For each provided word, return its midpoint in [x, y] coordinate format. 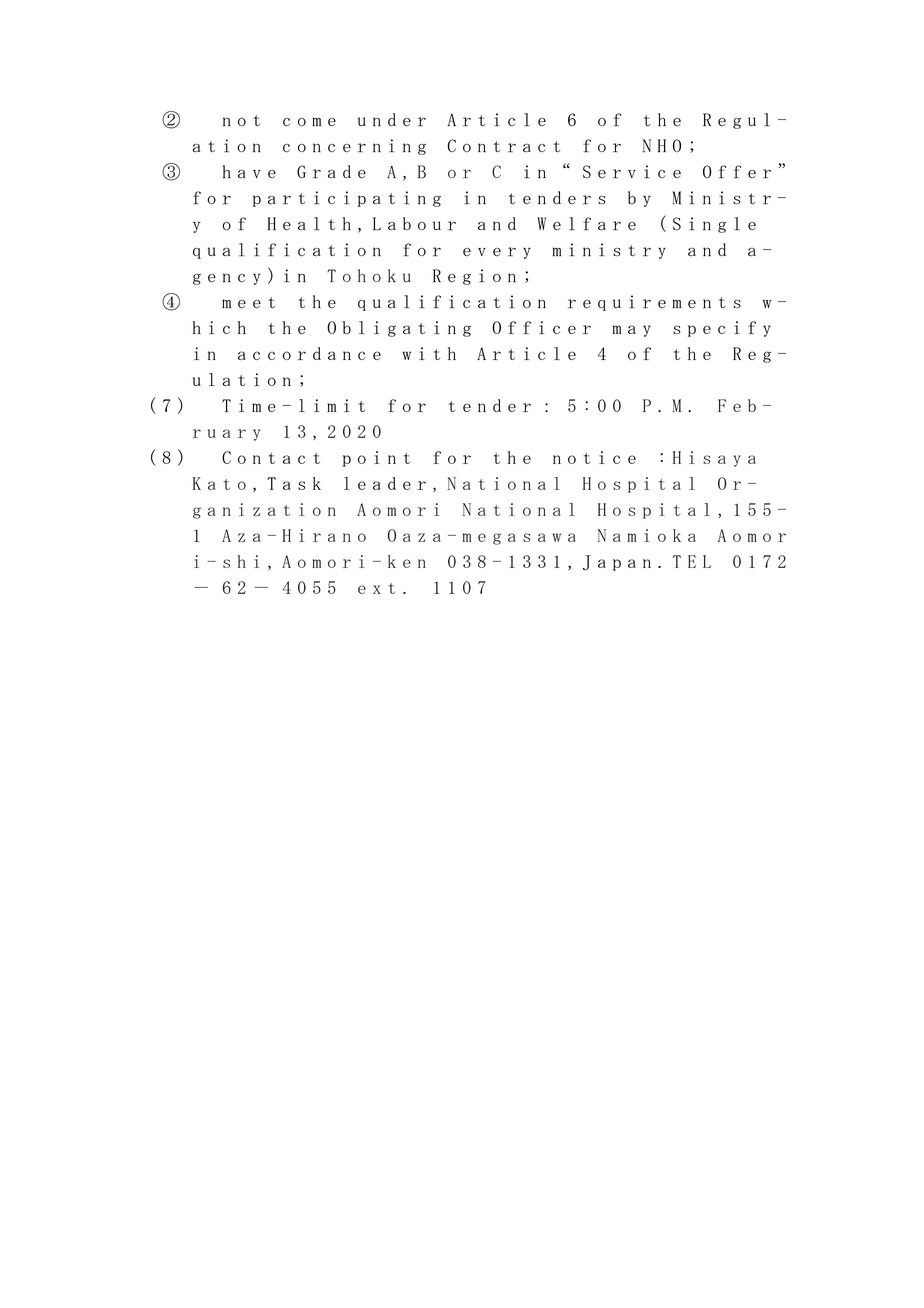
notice [594, 457]
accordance [309, 353]
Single [714, 225]
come [309, 121]
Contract [504, 145]
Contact [271, 457]
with [429, 353]
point [376, 459]
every [497, 253]
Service [632, 171]
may [631, 331]
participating [347, 199]
